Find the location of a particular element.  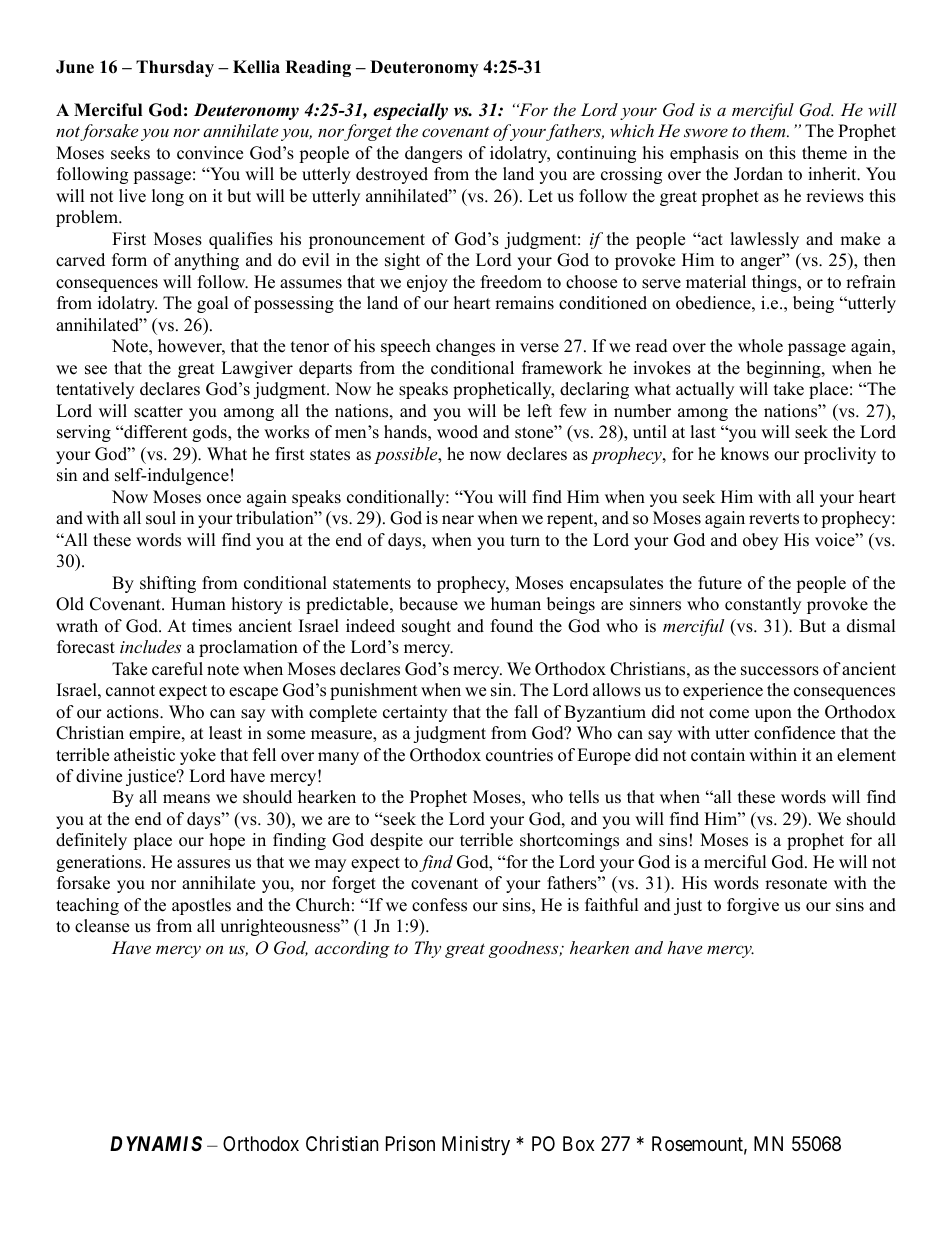

atheistic is located at coordinates (144, 755).
